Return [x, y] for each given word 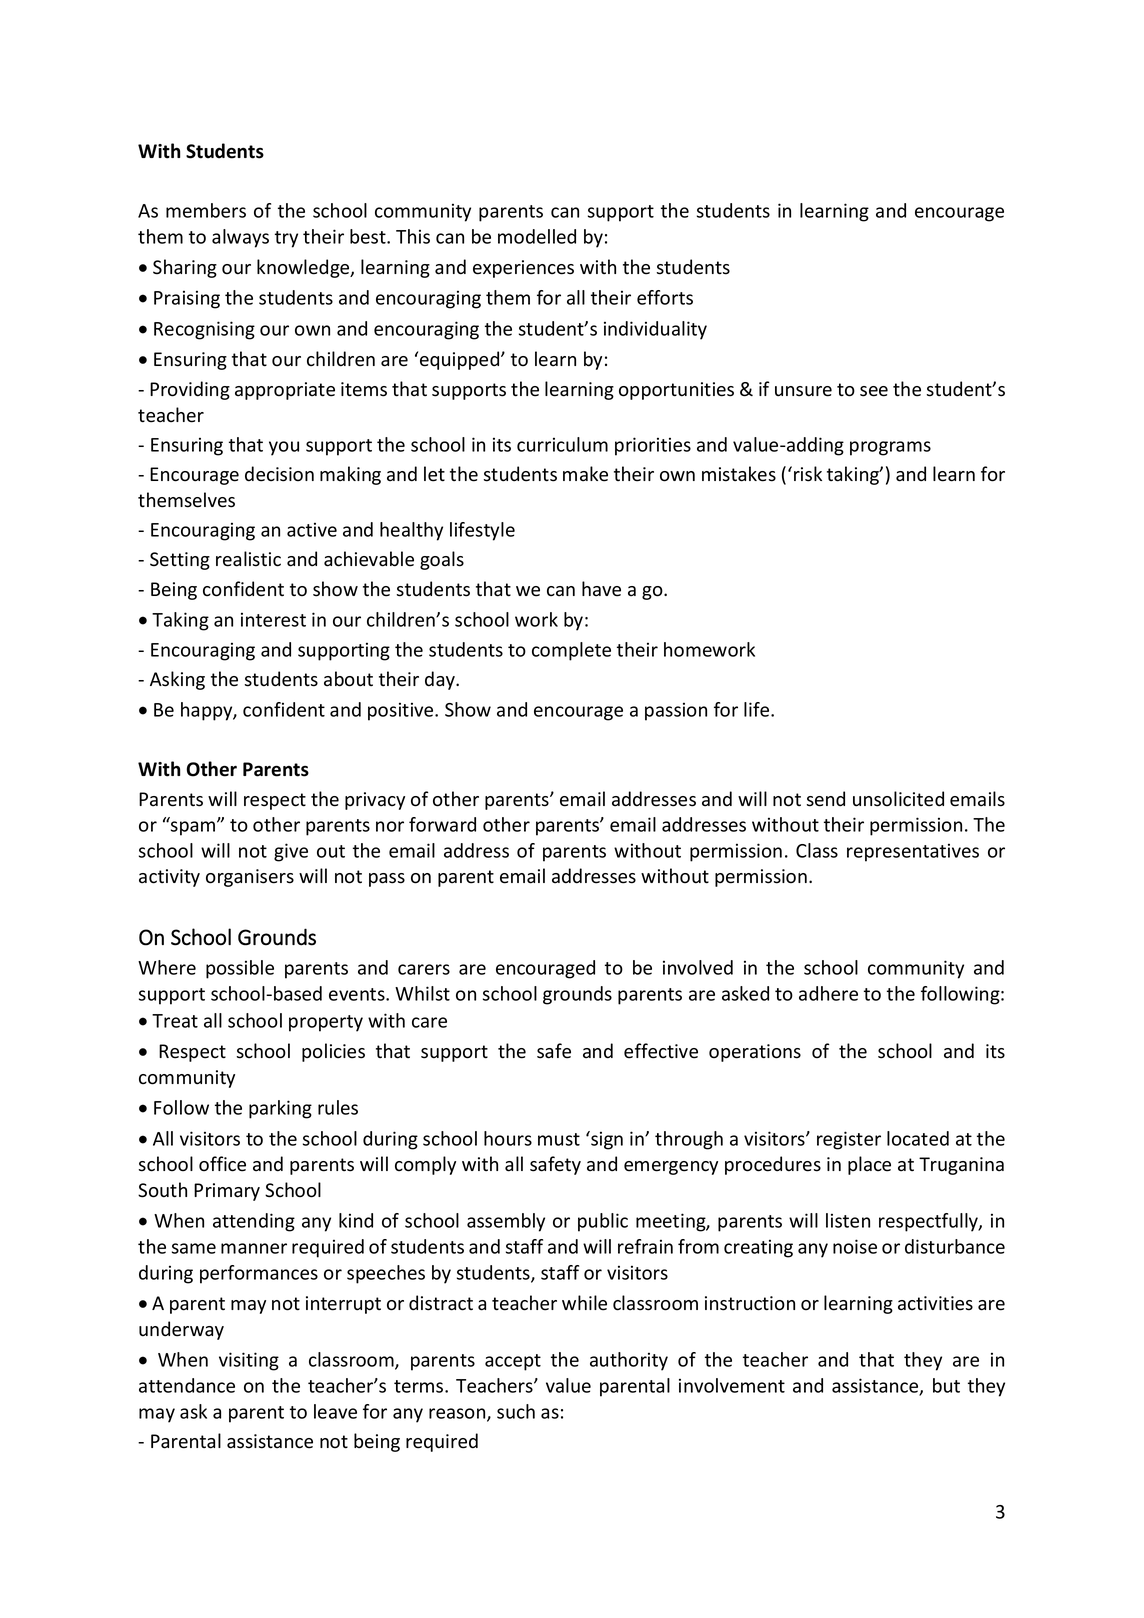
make [585, 474]
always [240, 238]
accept [513, 1362]
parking [280, 1109]
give [291, 852]
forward [442, 824]
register [849, 1140]
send [826, 799]
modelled [537, 236]
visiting [249, 1361]
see [874, 391]
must [559, 1139]
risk [808, 474]
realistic [248, 559]
